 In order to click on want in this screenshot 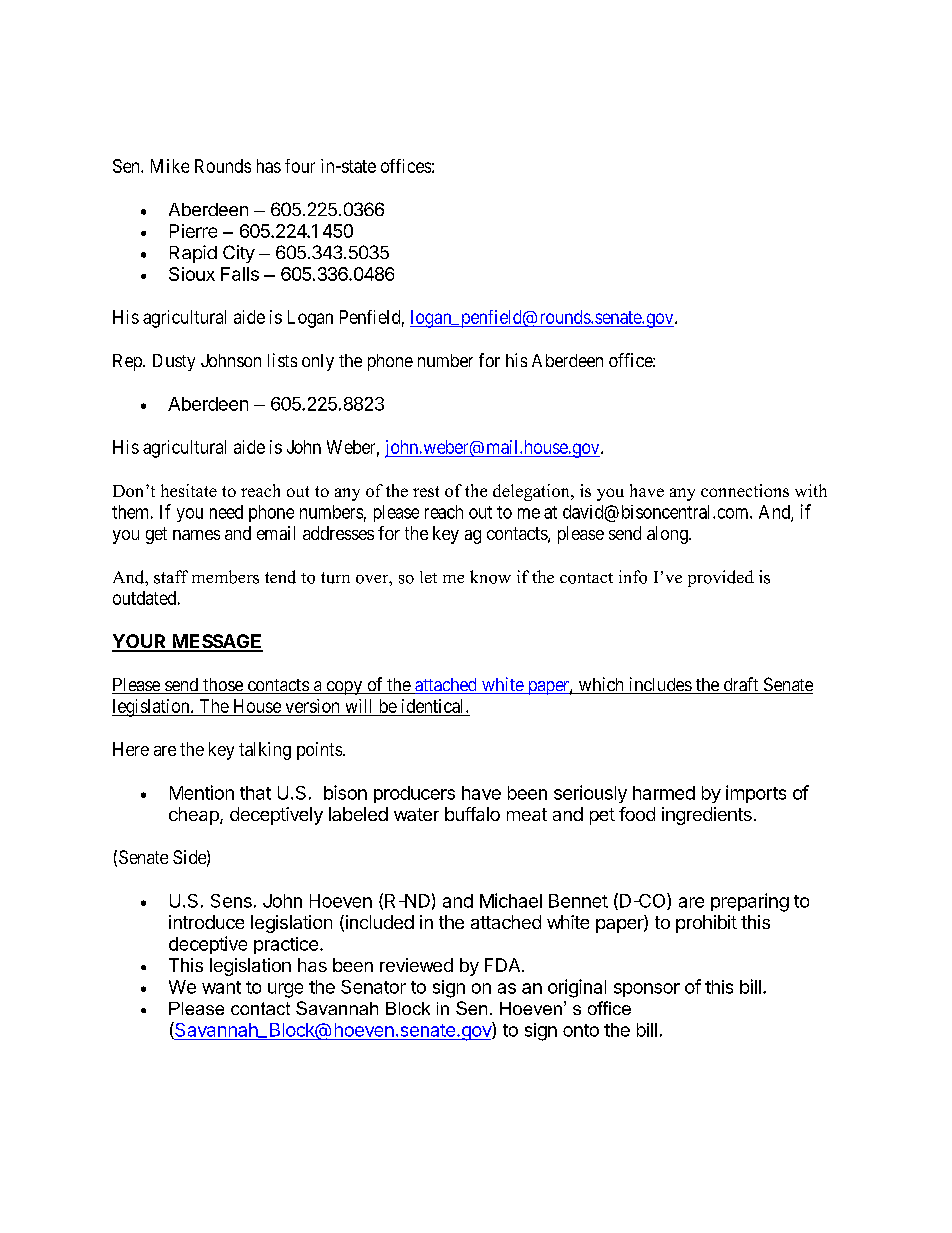, I will do `click(221, 987)`.
